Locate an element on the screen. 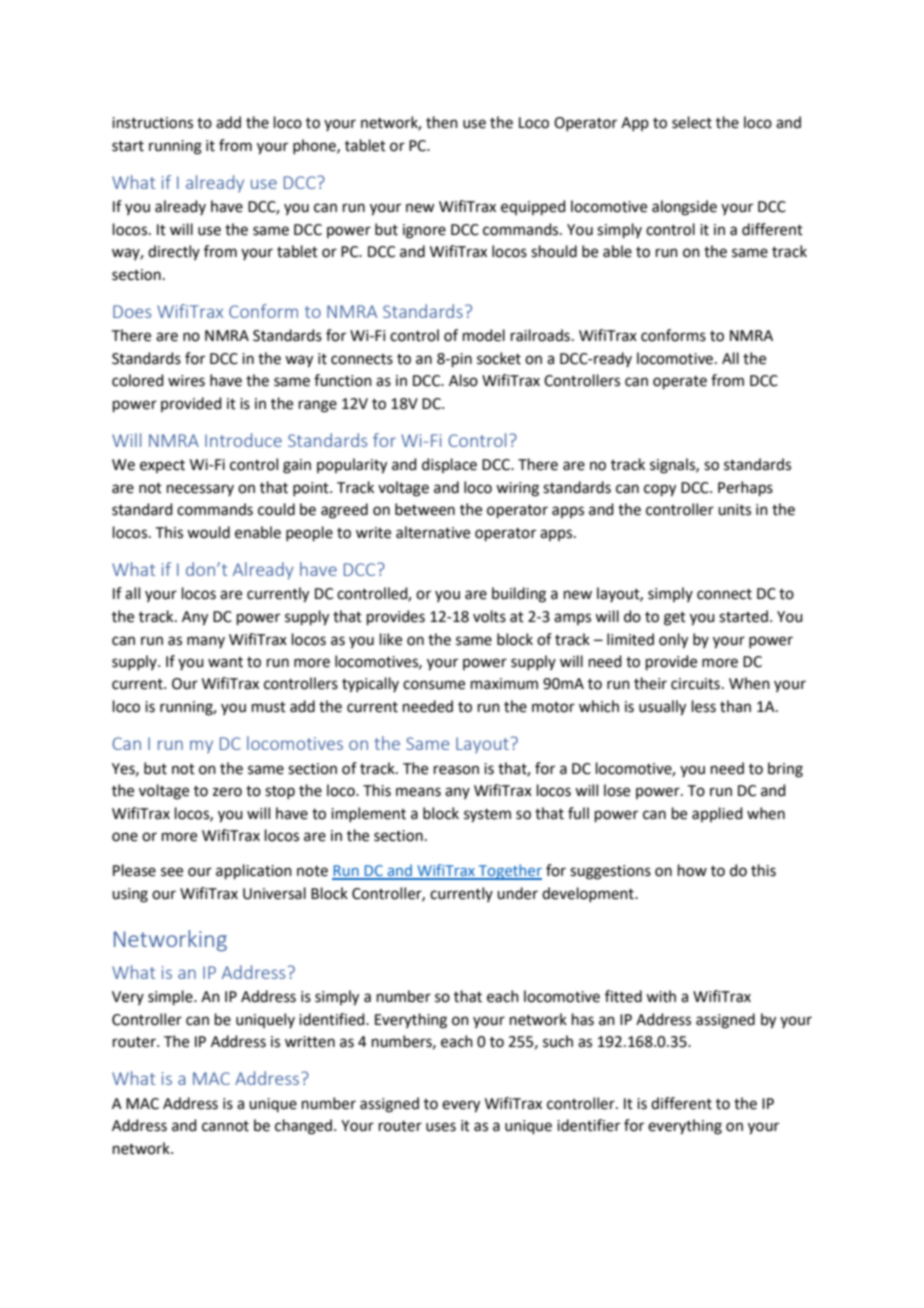 The width and height of the screenshot is (924, 1308). select is located at coordinates (692, 122).
